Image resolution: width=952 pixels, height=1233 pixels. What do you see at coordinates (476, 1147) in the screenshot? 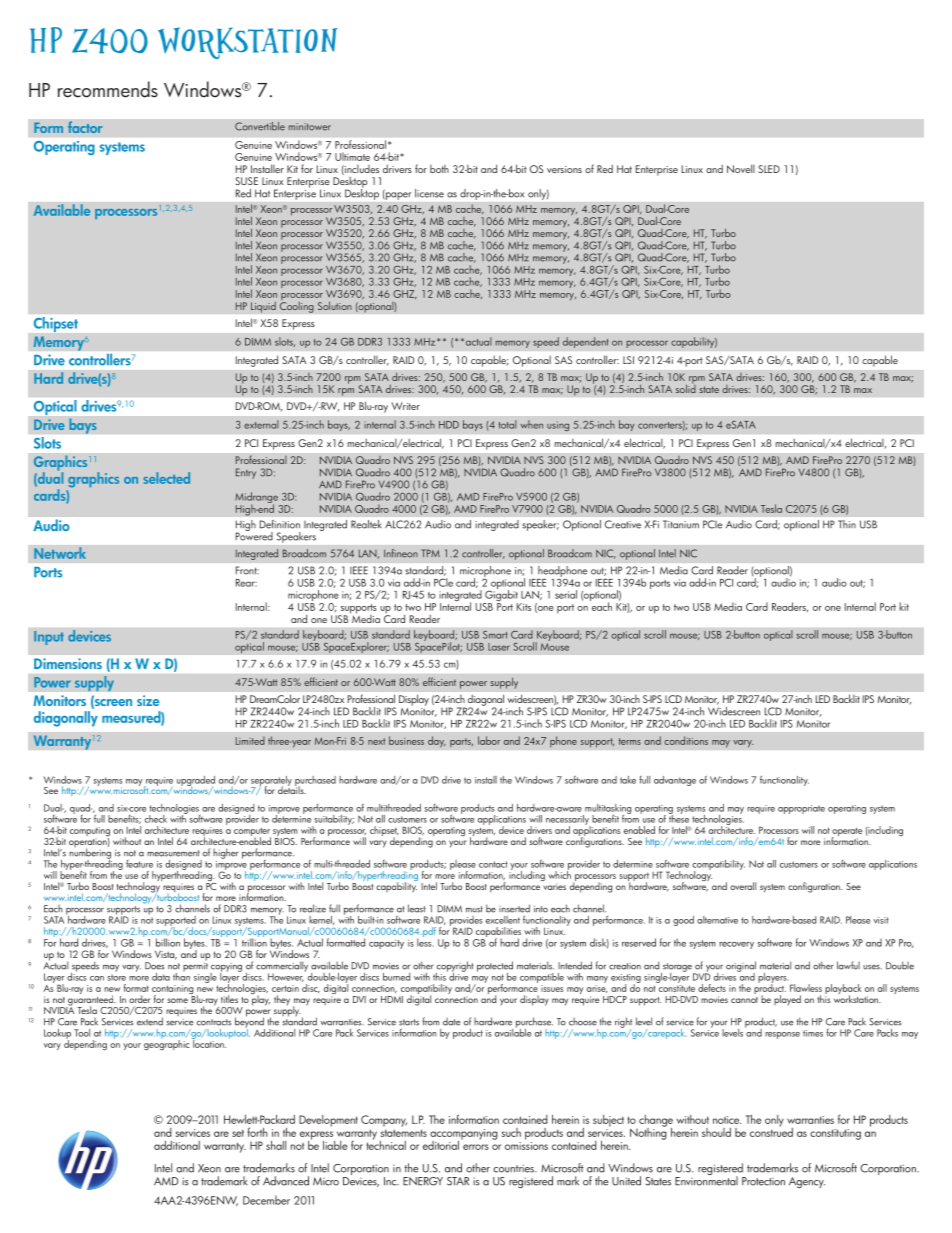
I see `errors` at bounding box center [476, 1147].
